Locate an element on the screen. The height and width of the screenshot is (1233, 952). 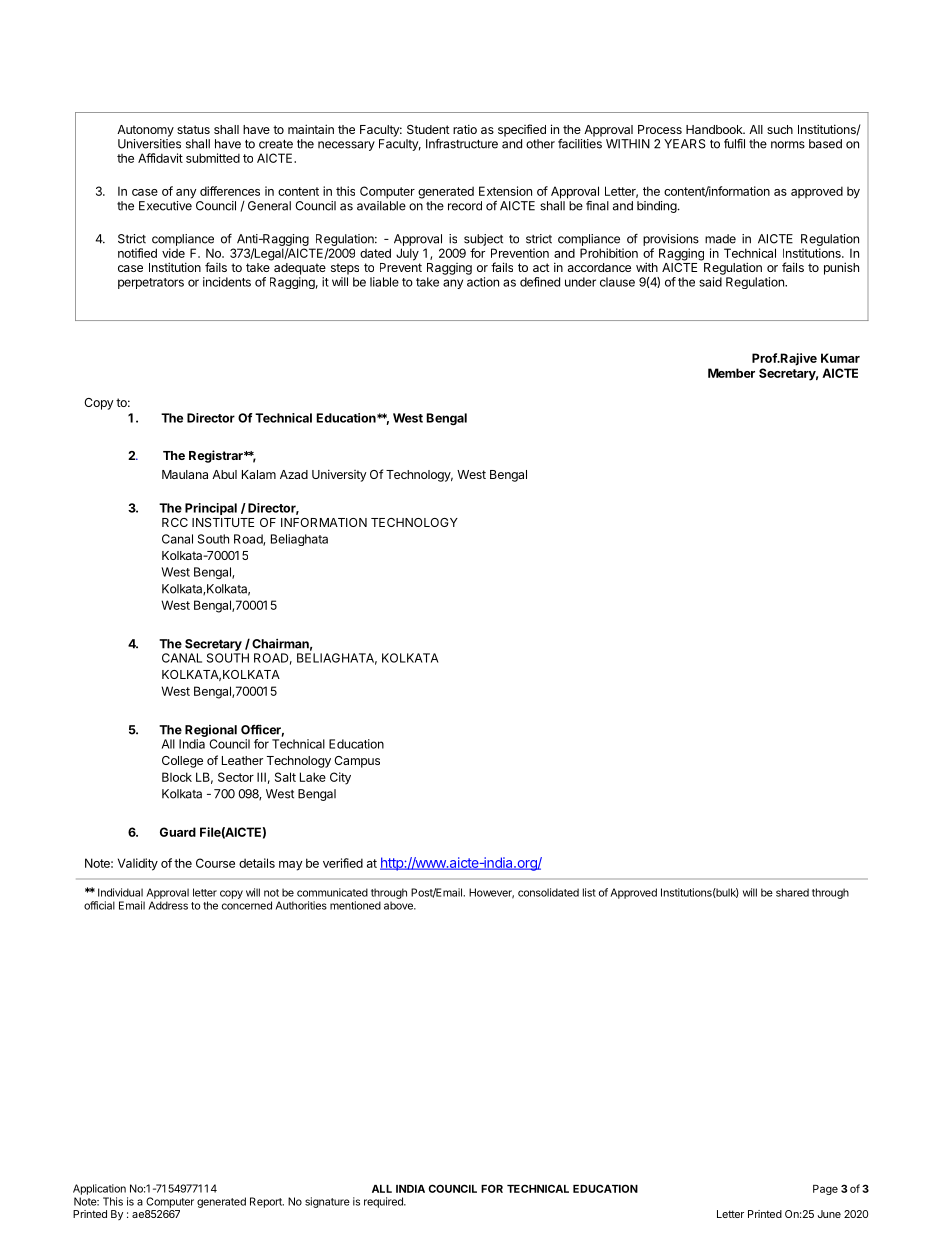
Page is located at coordinates (825, 1190).
